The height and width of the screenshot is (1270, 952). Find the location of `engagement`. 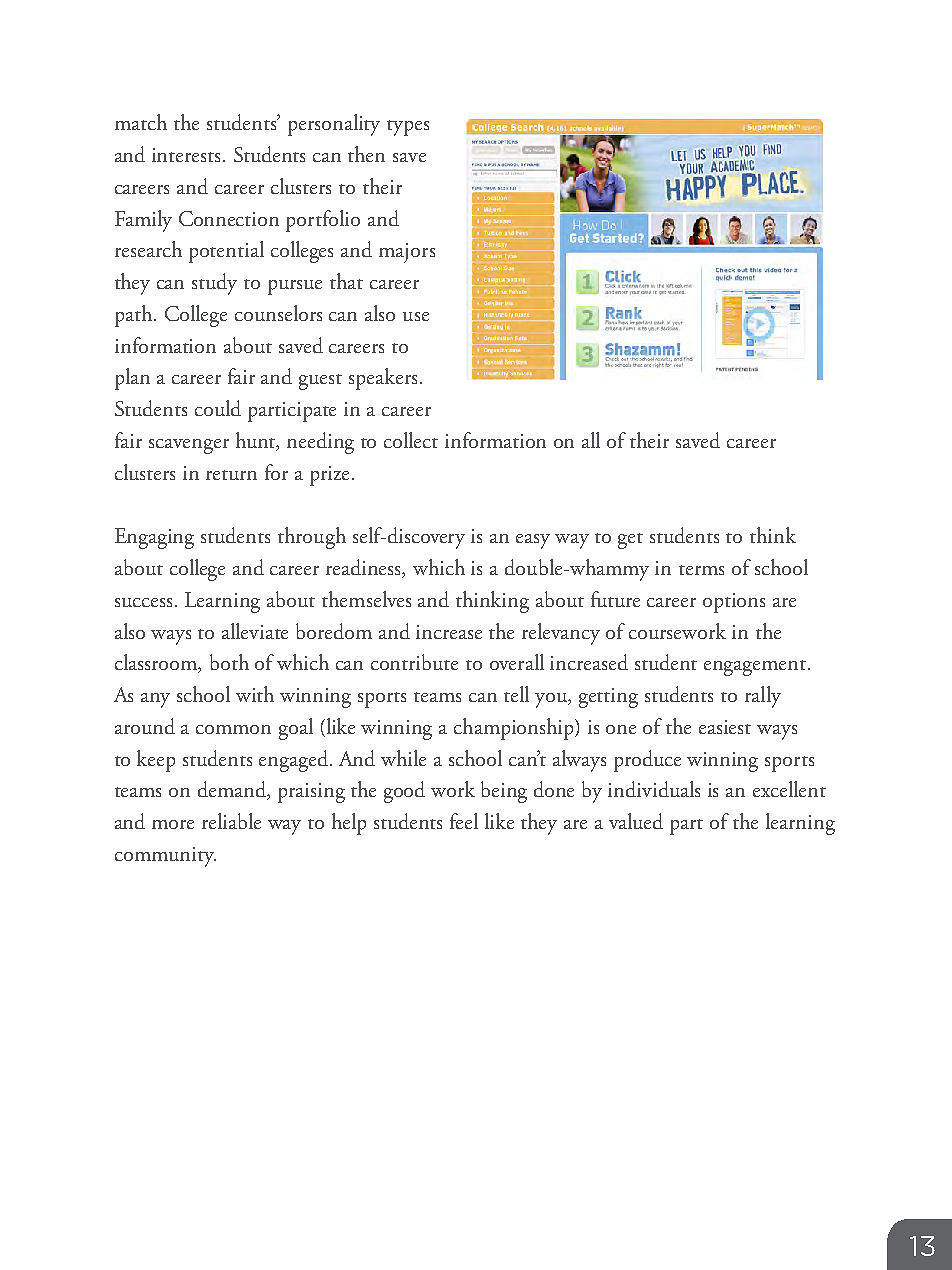

engagement is located at coordinates (756, 668).
